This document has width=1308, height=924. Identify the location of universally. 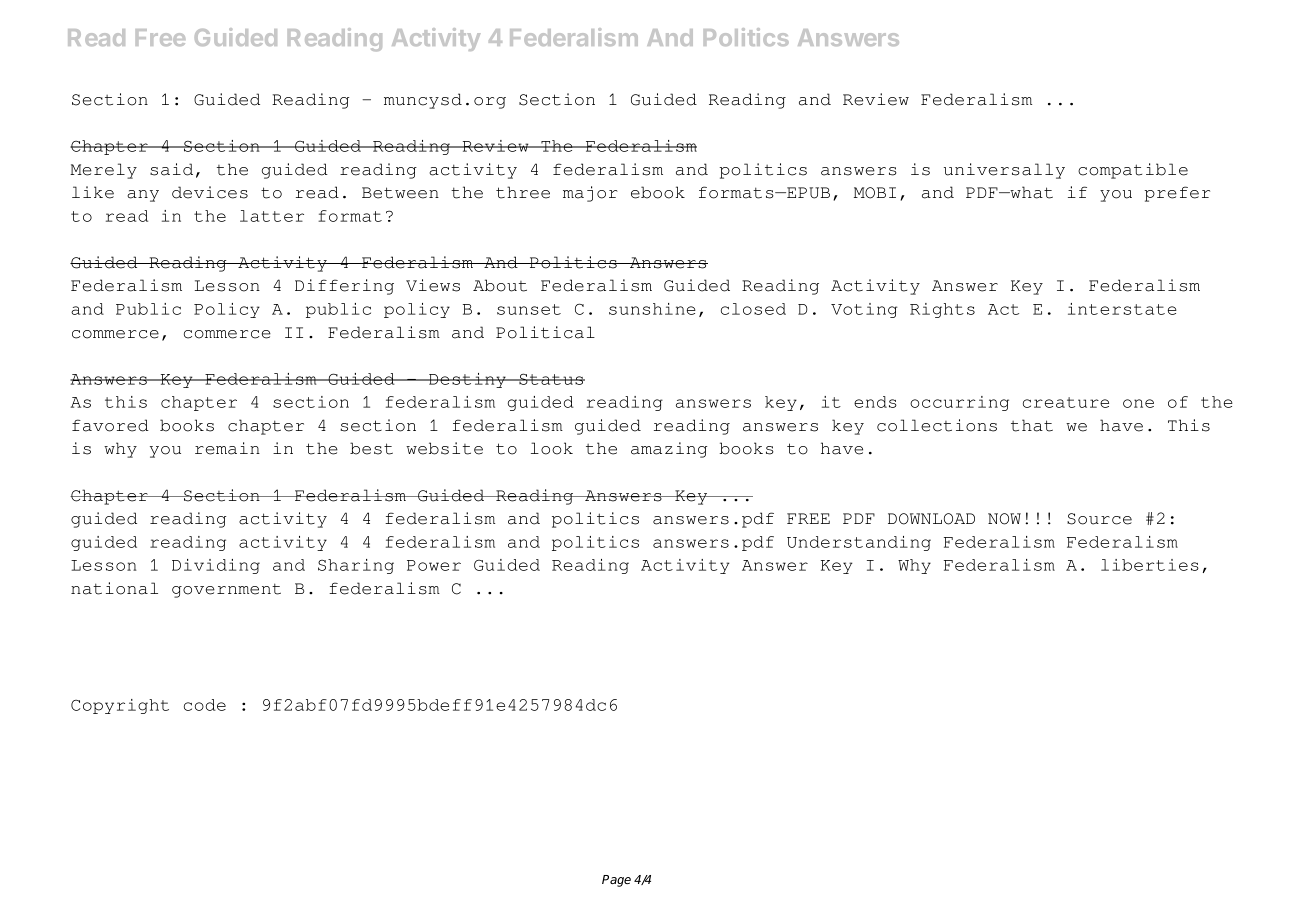
(1004, 171).
